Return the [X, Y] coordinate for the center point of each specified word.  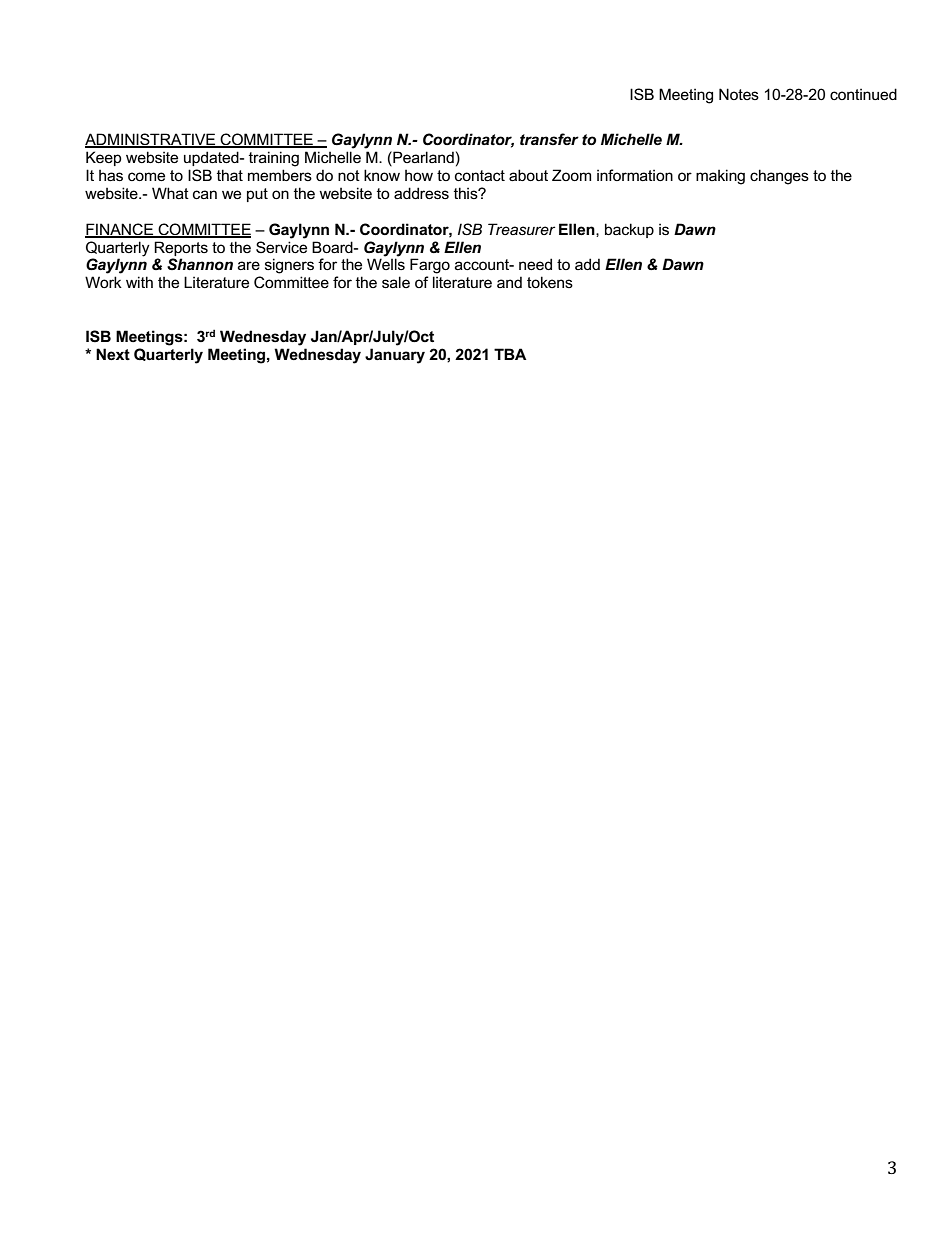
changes [779, 177]
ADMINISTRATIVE [151, 140]
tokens [550, 282]
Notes [739, 94]
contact [480, 175]
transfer [549, 139]
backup [629, 230]
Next [113, 354]
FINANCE [120, 230]
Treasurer [521, 229]
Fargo [430, 266]
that [230, 175]
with [139, 282]
